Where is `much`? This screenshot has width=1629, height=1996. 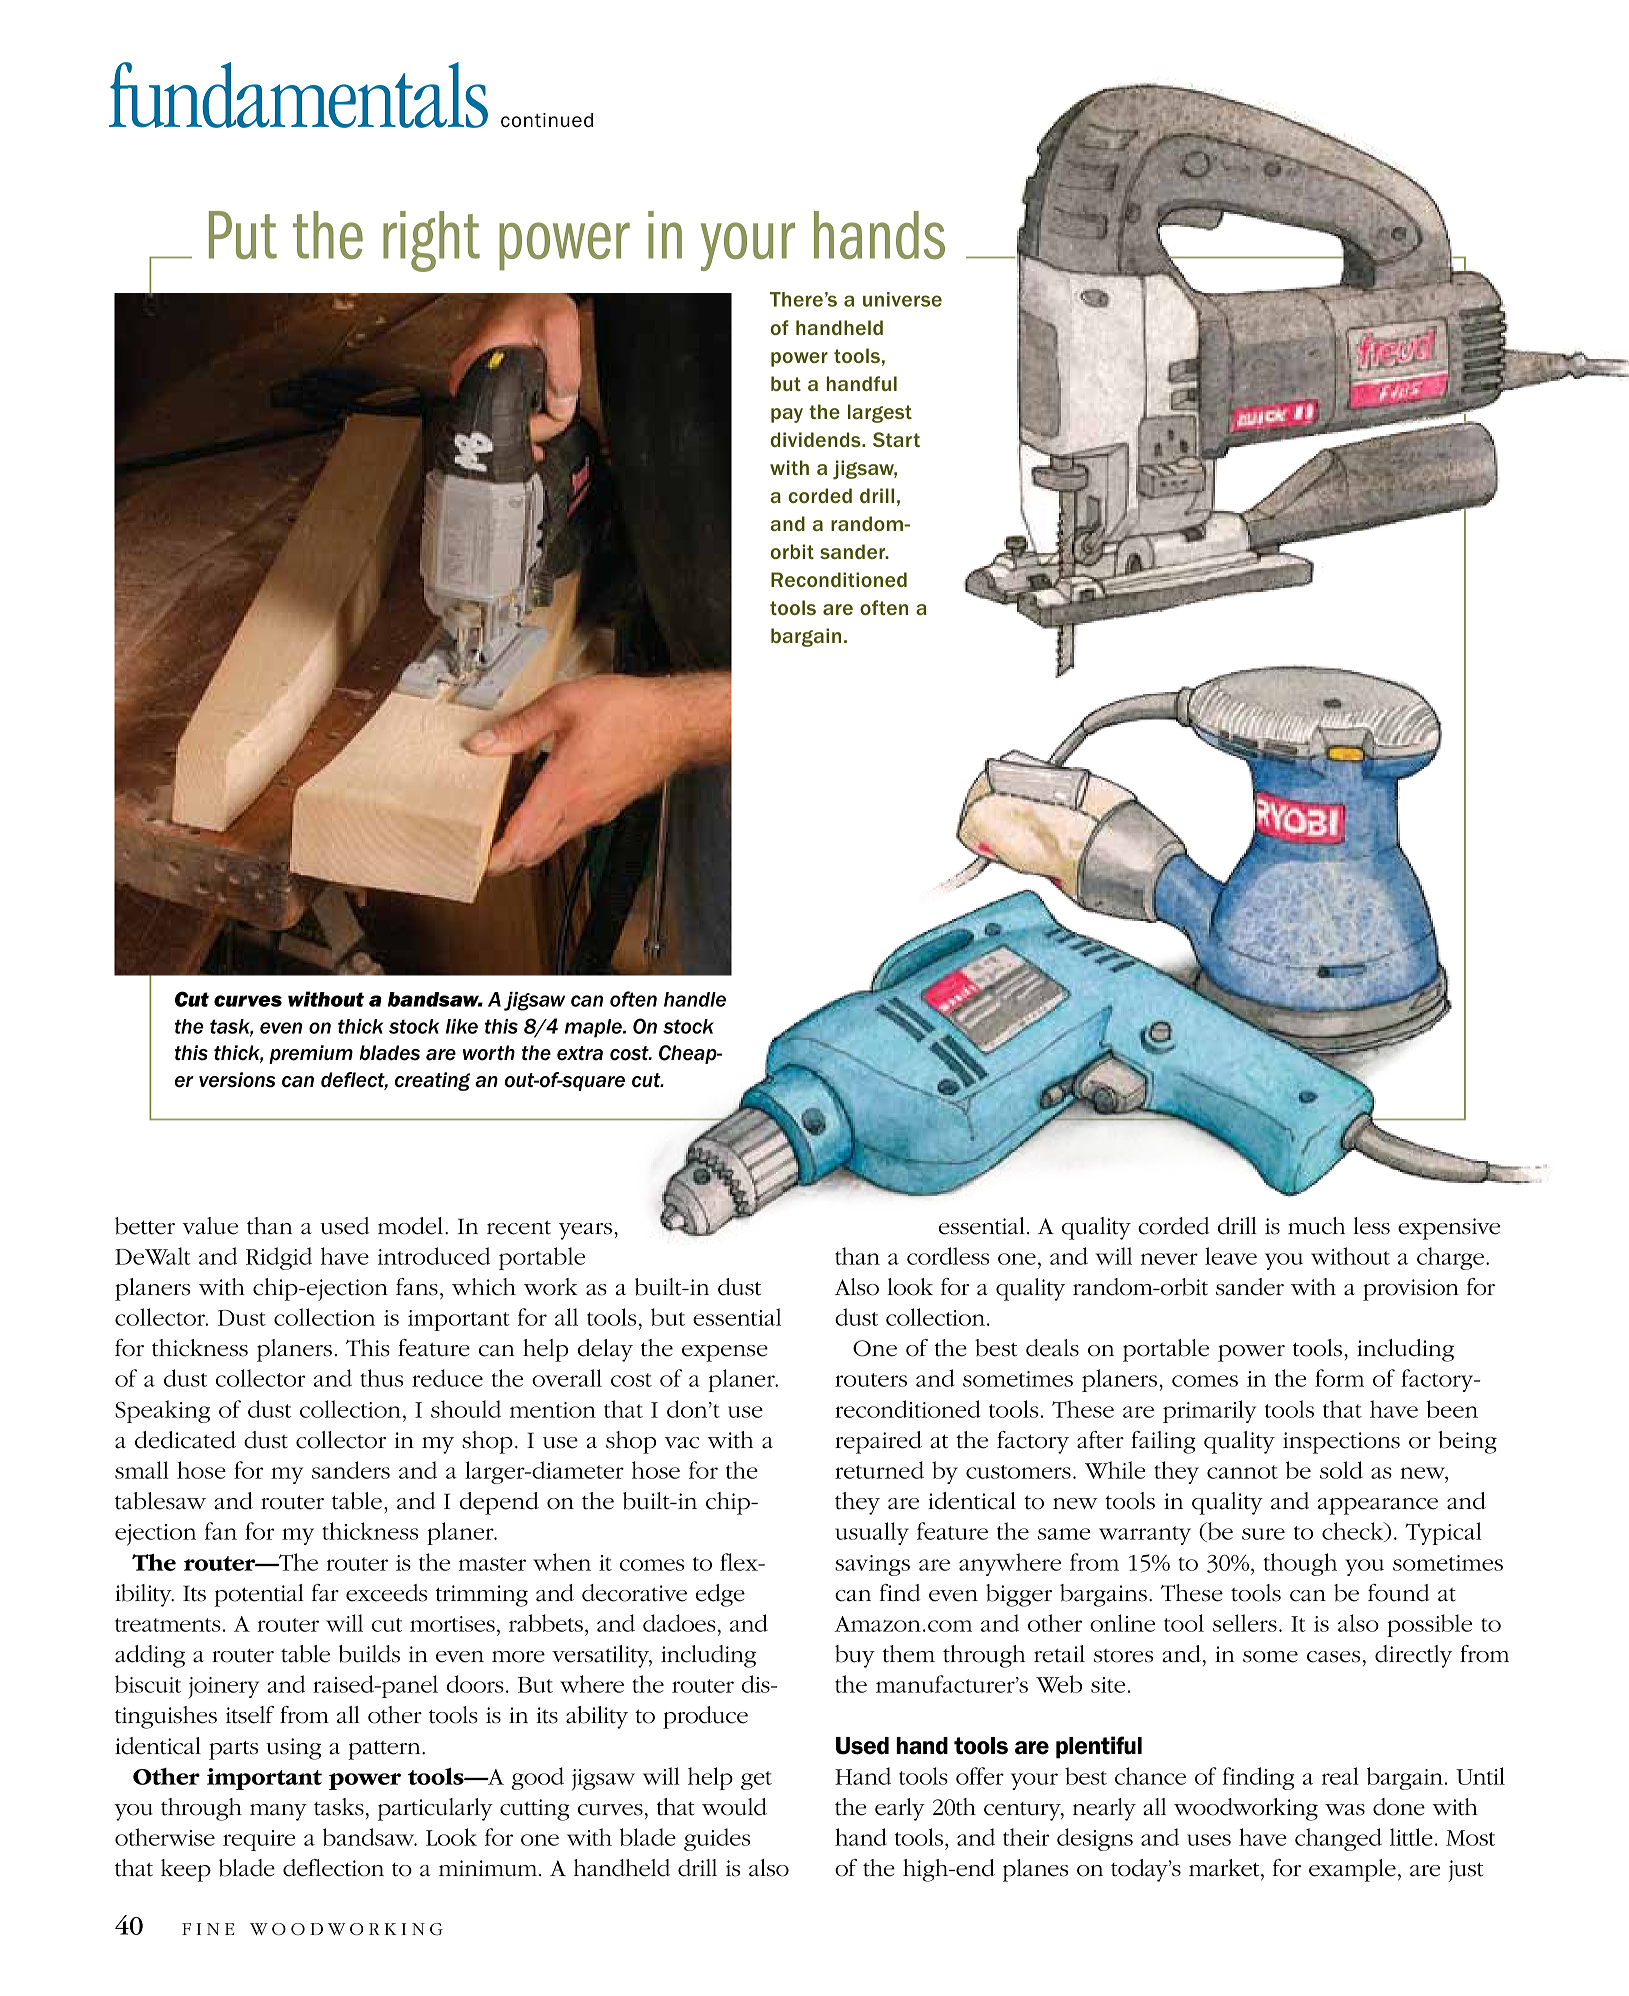
much is located at coordinates (1316, 1226).
